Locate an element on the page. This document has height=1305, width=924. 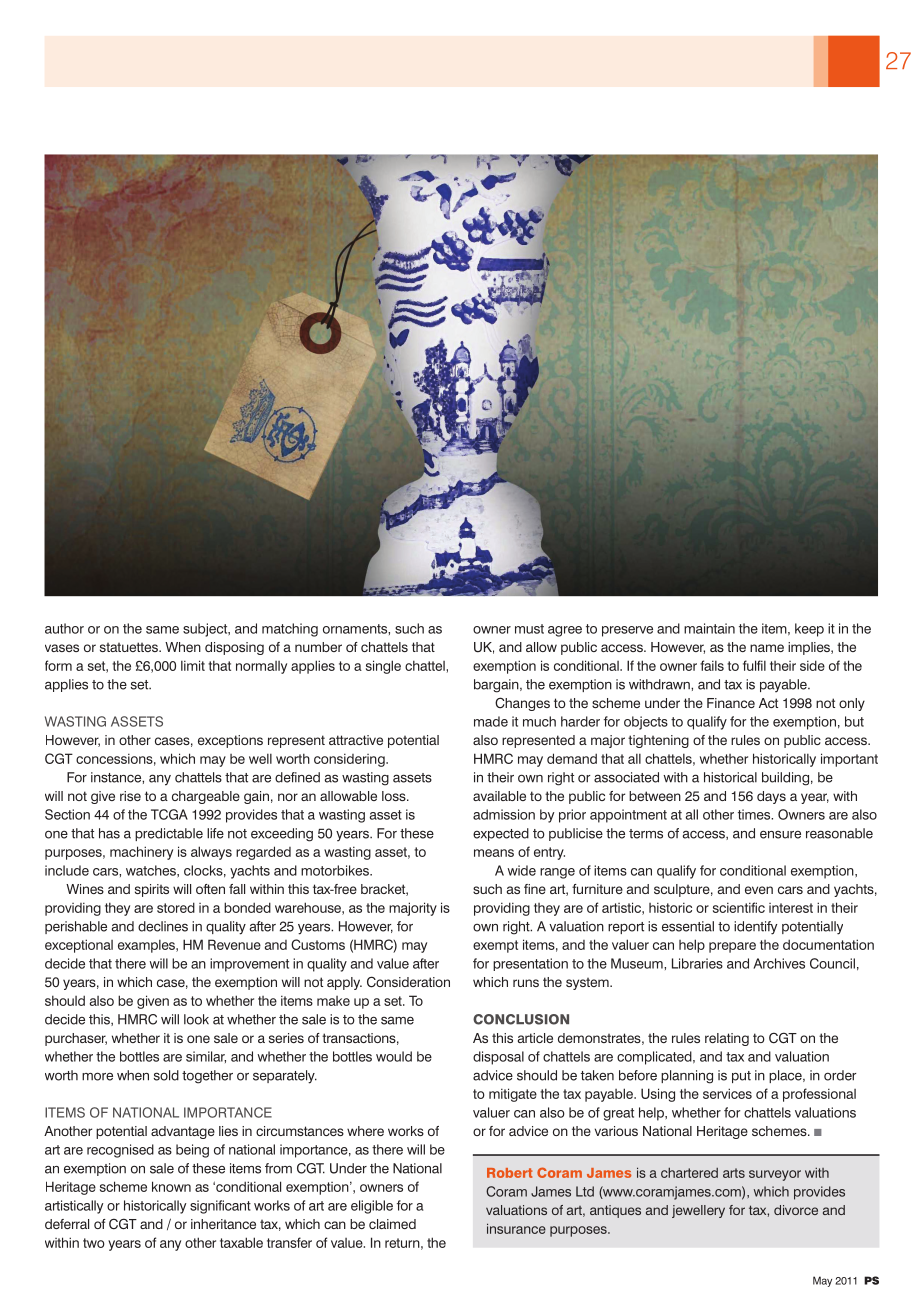
insurance is located at coordinates (516, 1228).
